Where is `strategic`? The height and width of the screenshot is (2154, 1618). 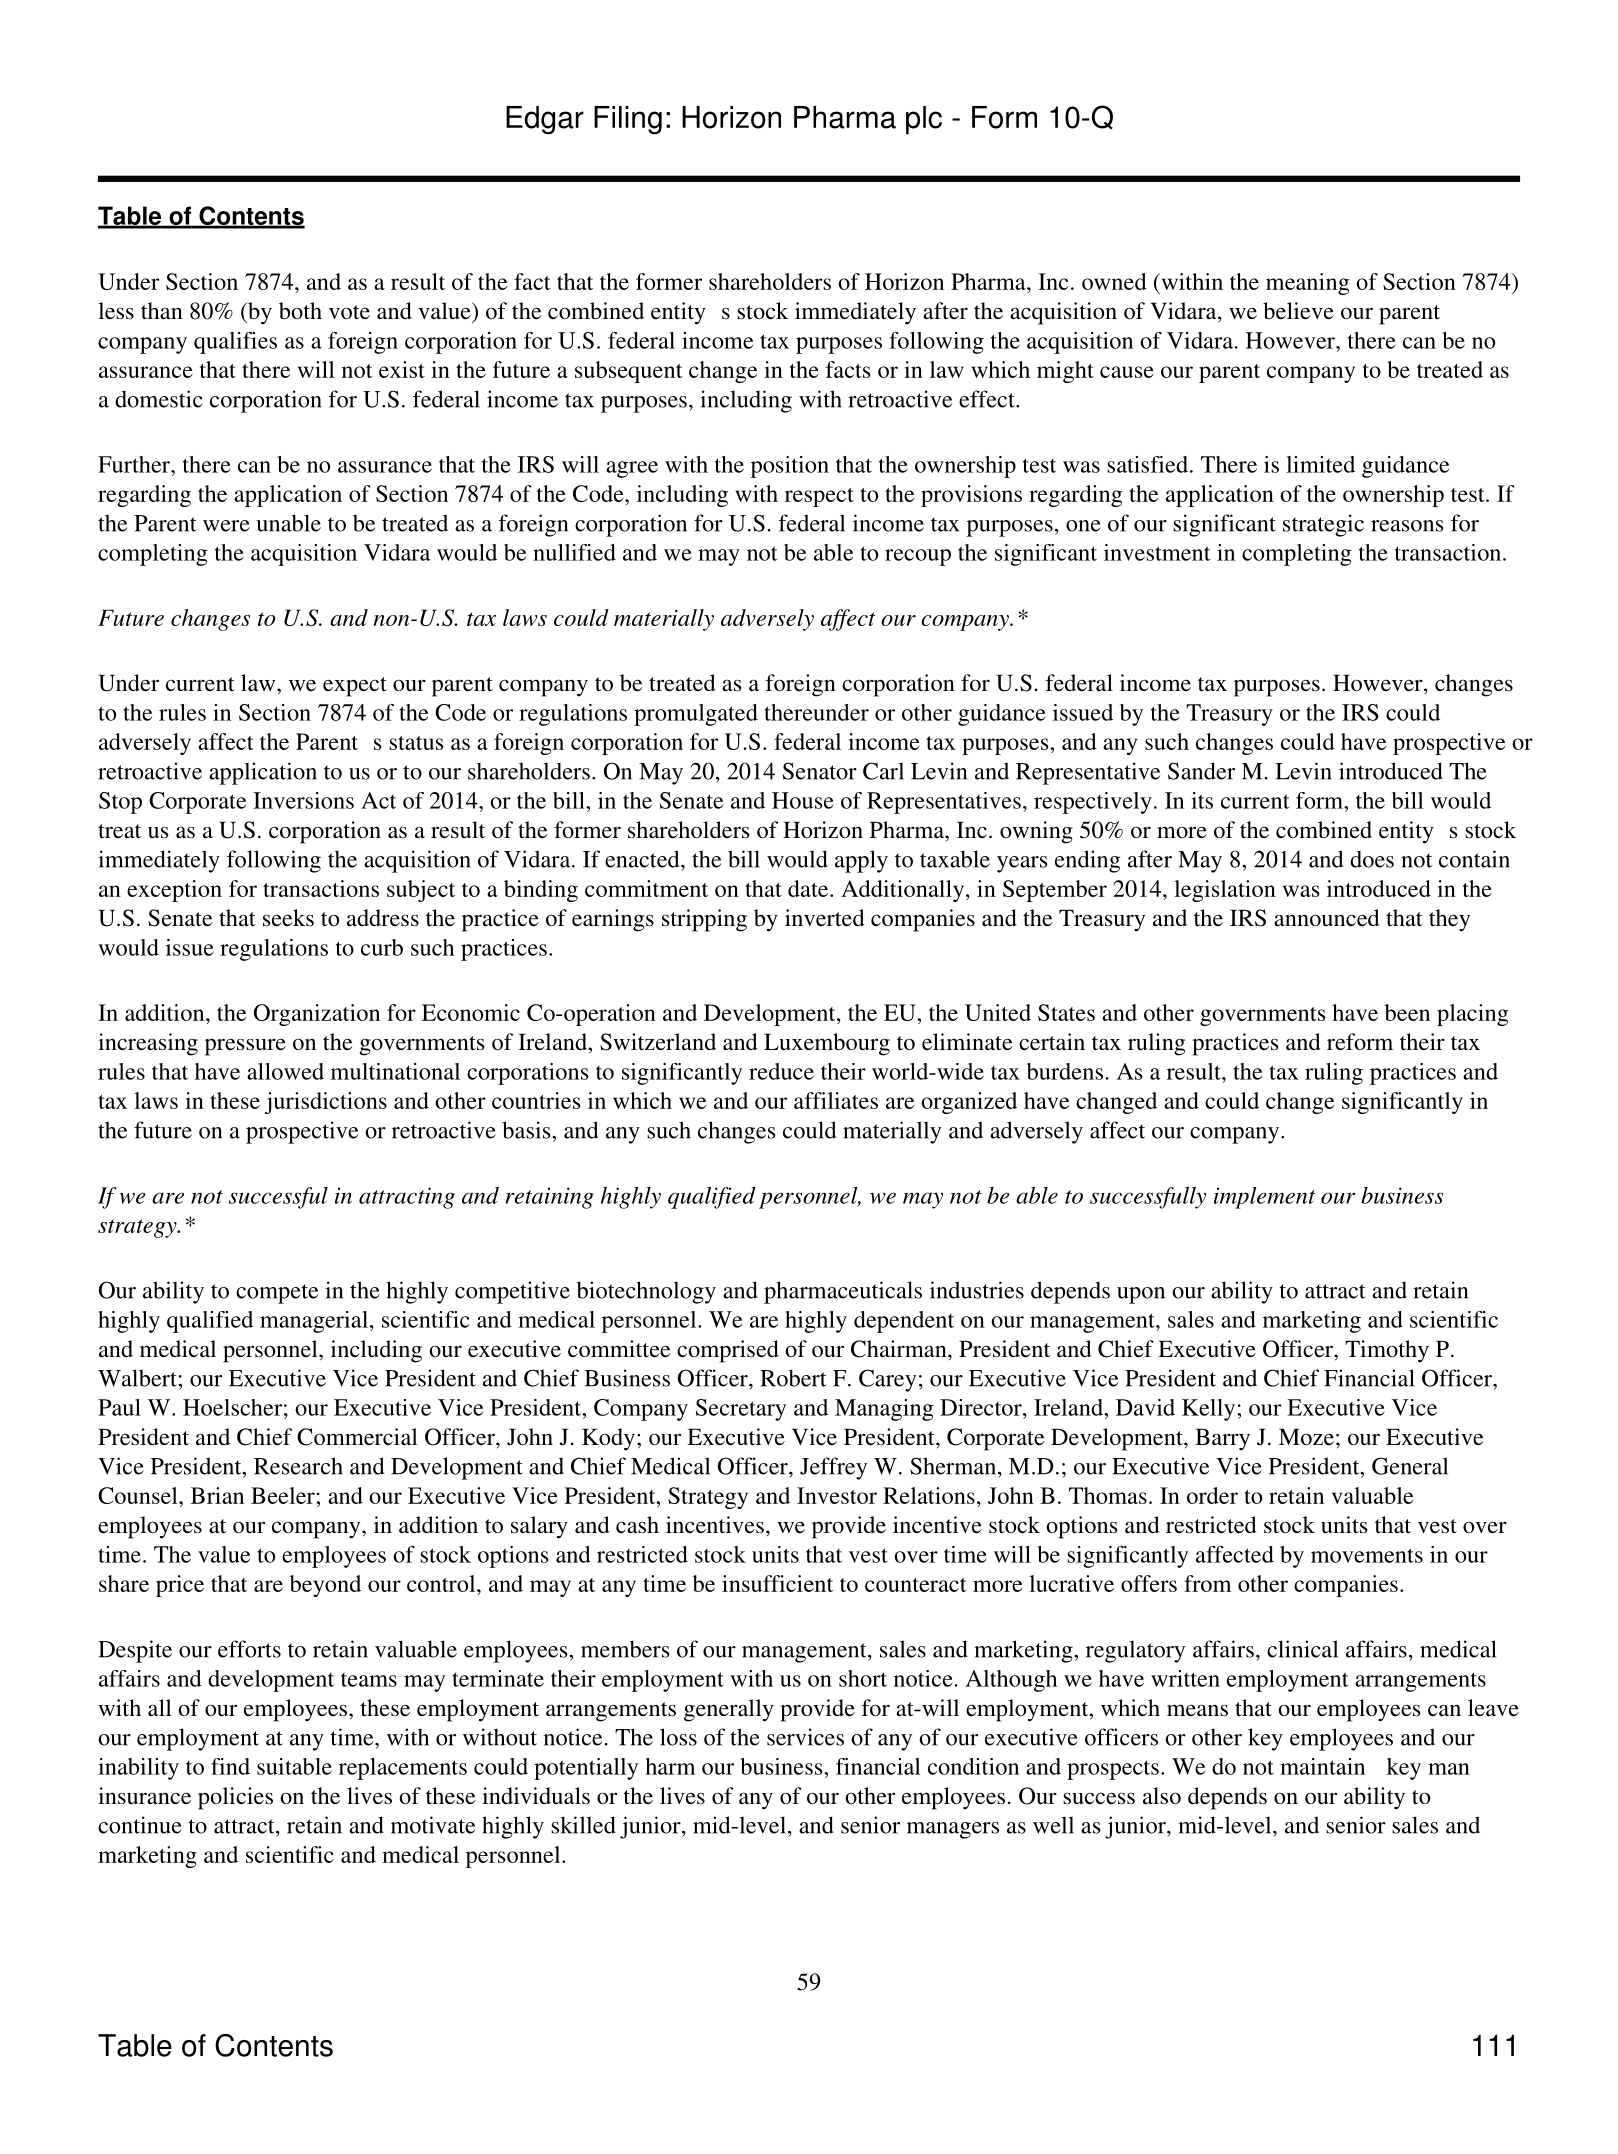
strategic is located at coordinates (1323, 525).
